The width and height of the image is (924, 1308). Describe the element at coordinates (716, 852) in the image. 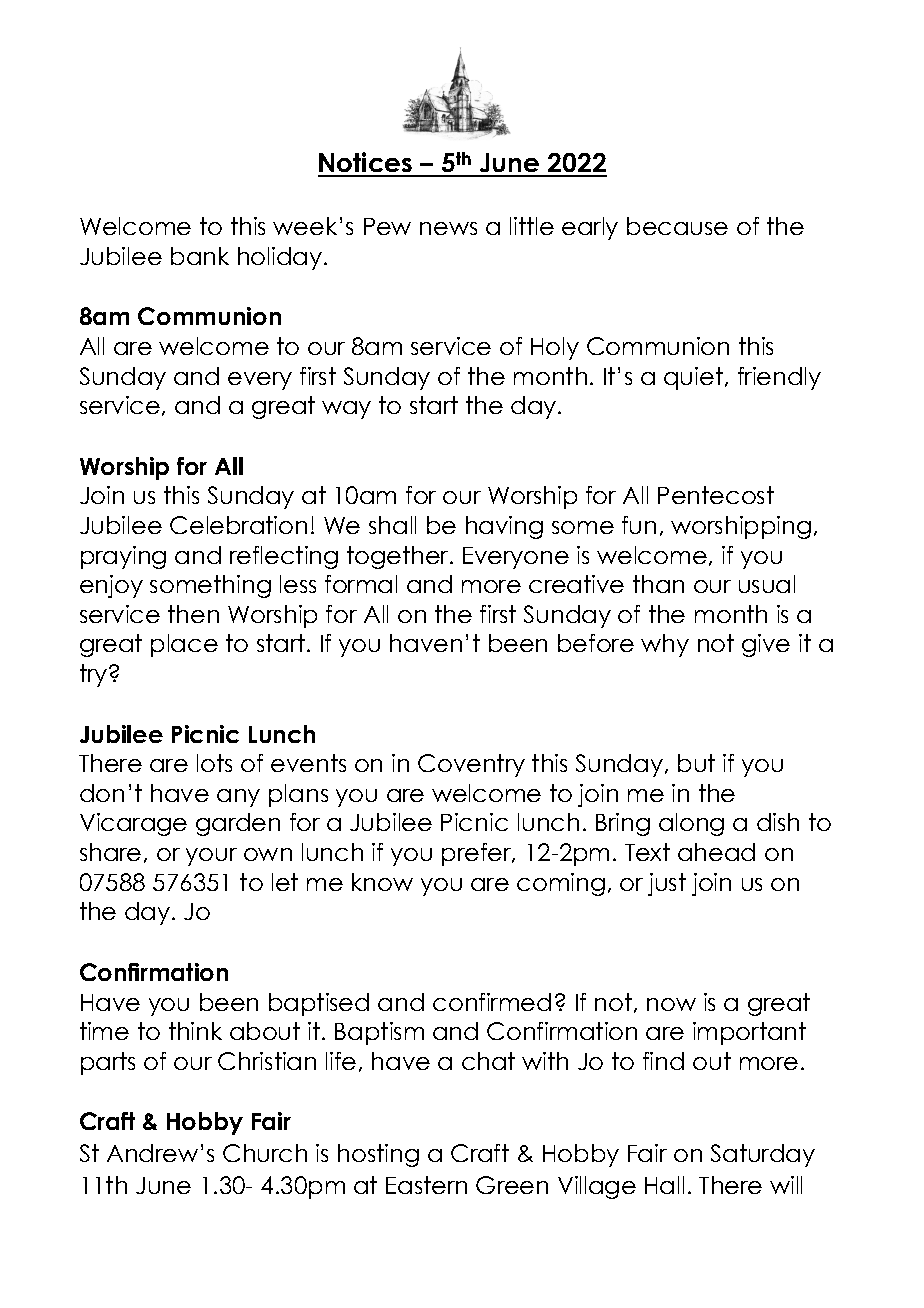

I see `ahead` at that location.
